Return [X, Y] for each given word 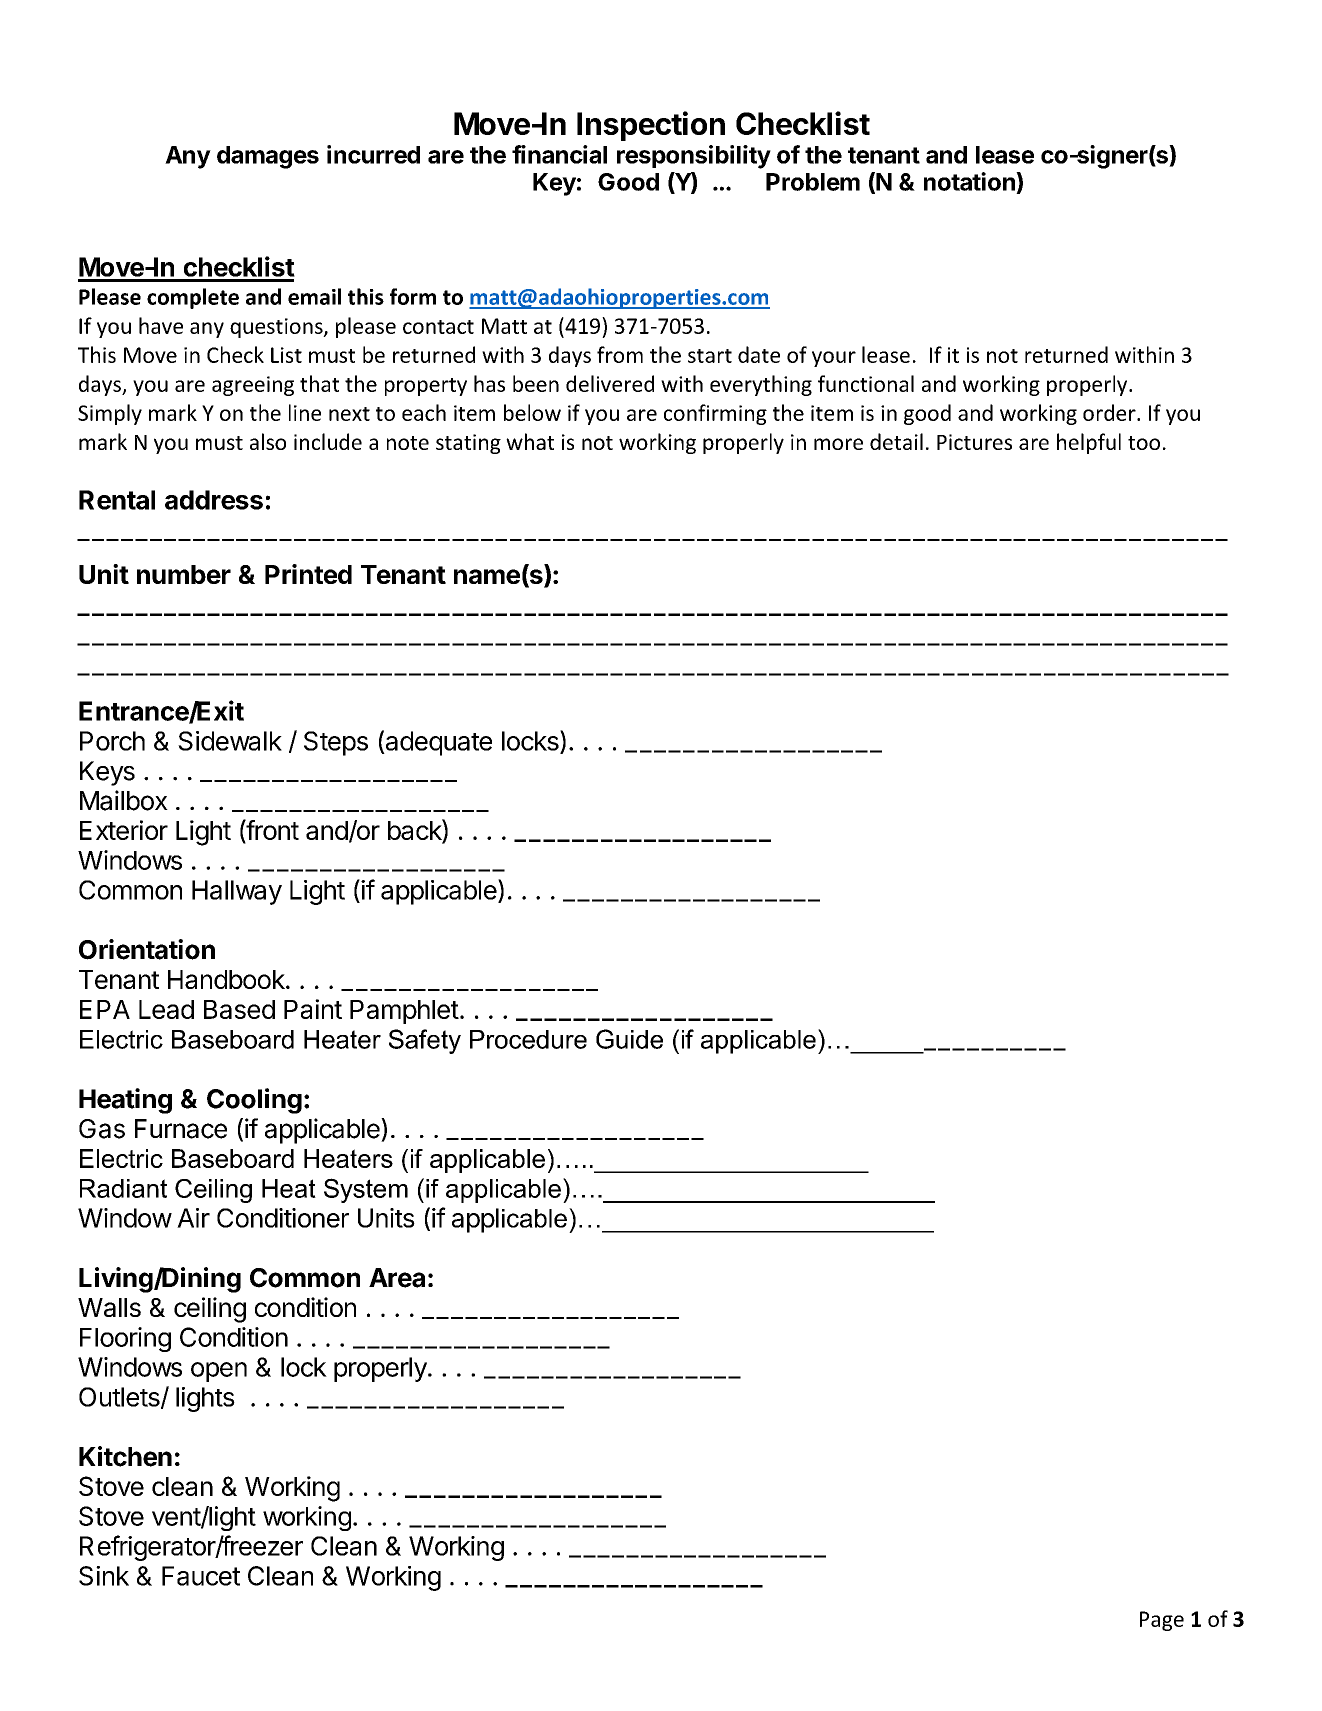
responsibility [694, 157]
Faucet [201, 1576]
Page [1162, 1621]
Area [397, 1278]
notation [970, 181]
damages [268, 157]
